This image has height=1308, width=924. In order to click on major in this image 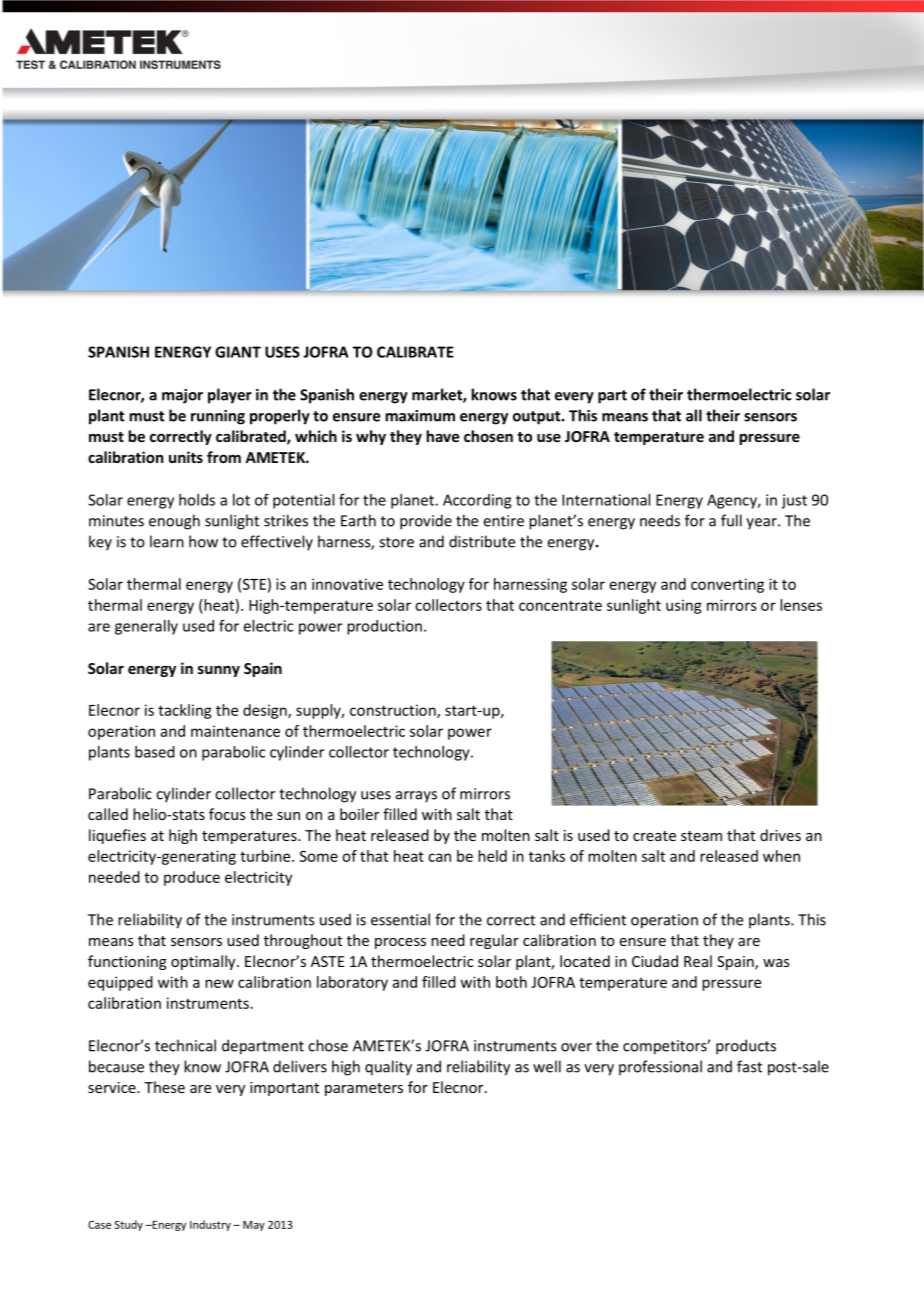, I will do `click(182, 396)`.
